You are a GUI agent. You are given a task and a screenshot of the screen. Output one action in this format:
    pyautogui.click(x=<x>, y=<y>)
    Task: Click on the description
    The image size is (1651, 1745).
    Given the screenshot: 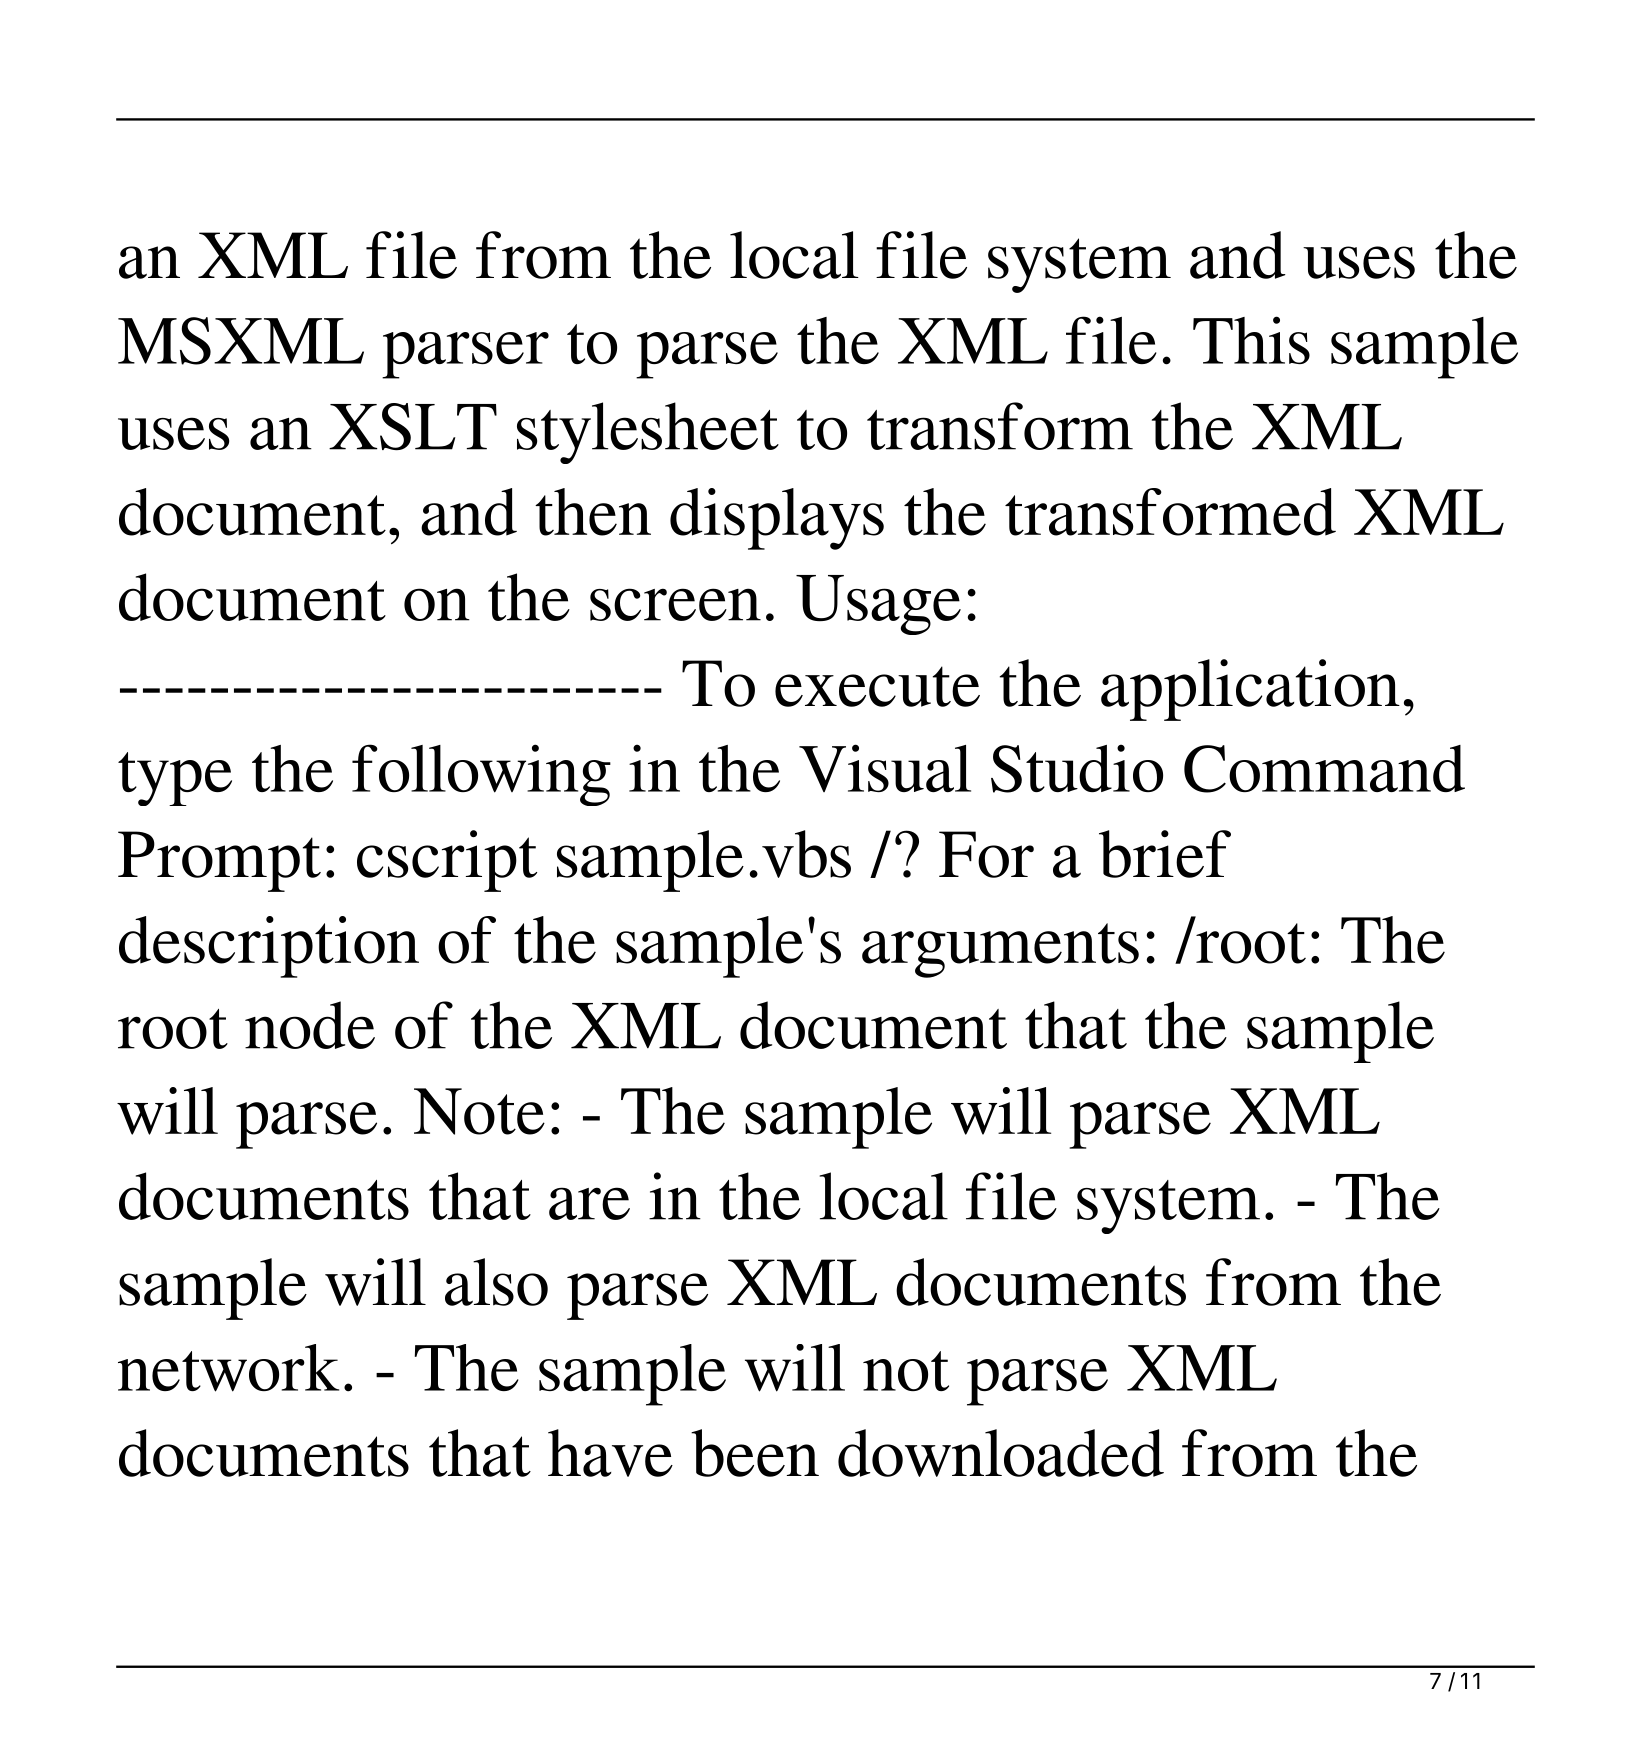 What is the action you would take?
    pyautogui.click(x=269, y=947)
